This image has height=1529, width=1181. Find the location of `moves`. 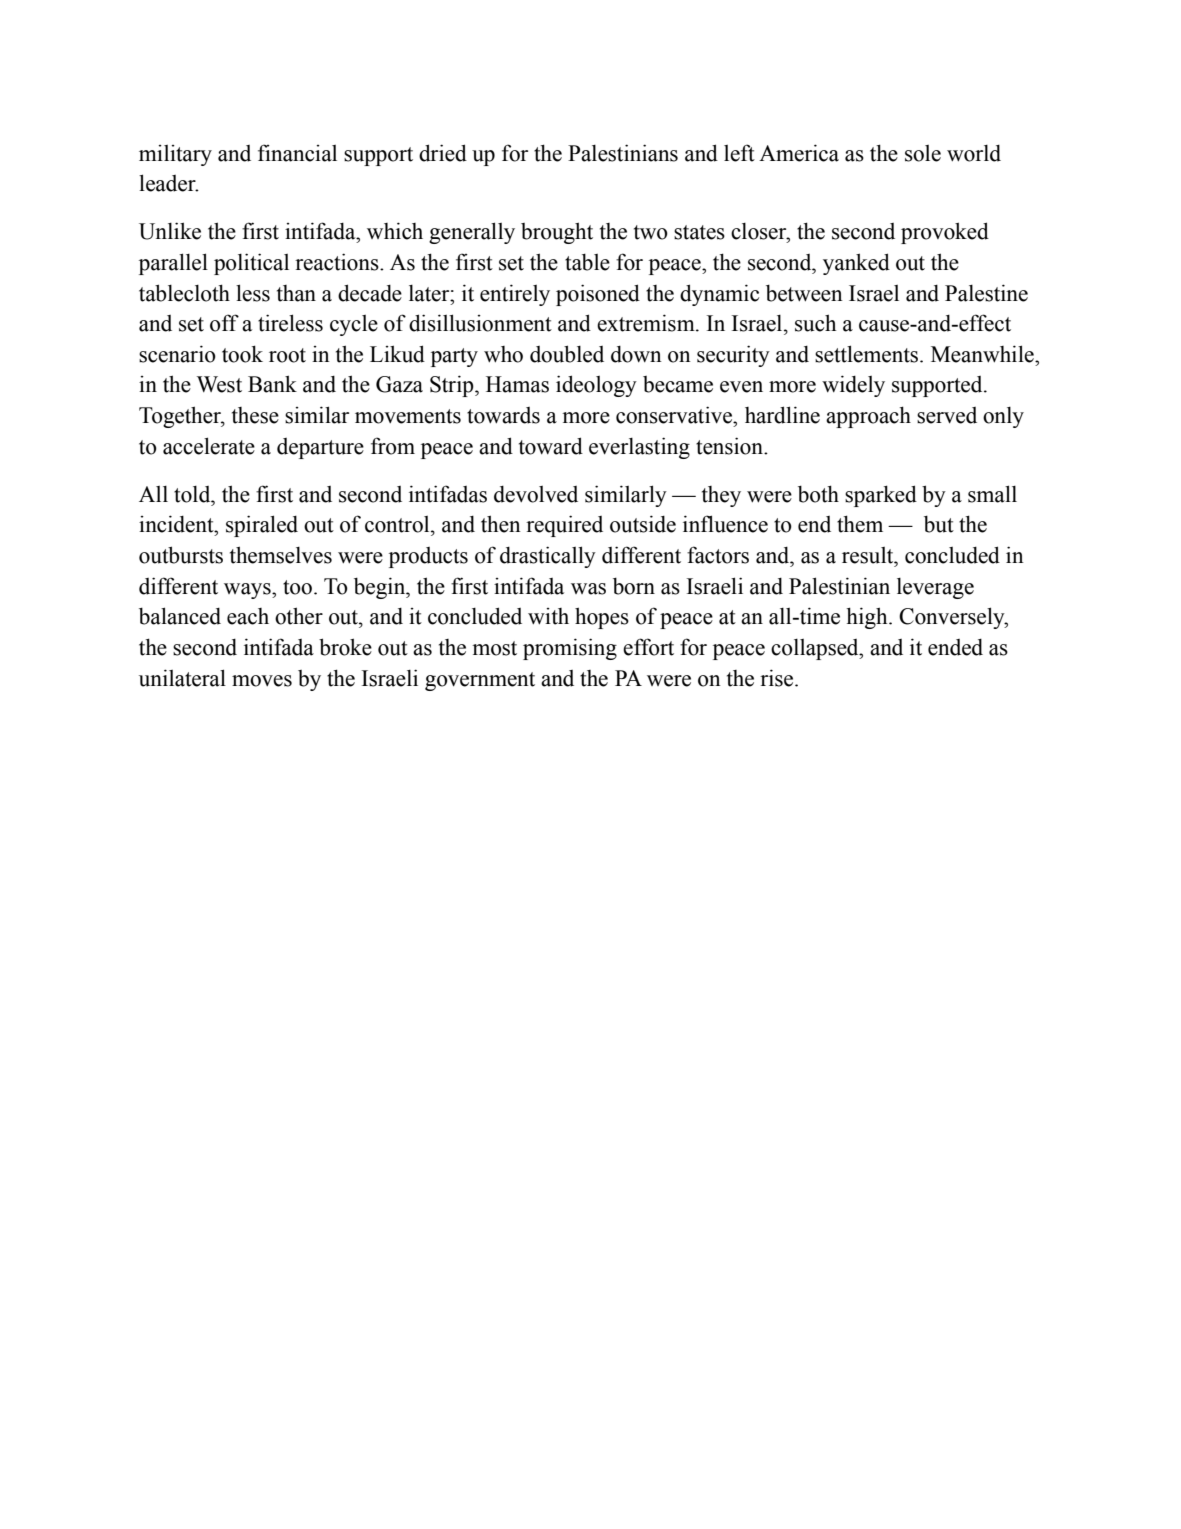

moves is located at coordinates (262, 681).
